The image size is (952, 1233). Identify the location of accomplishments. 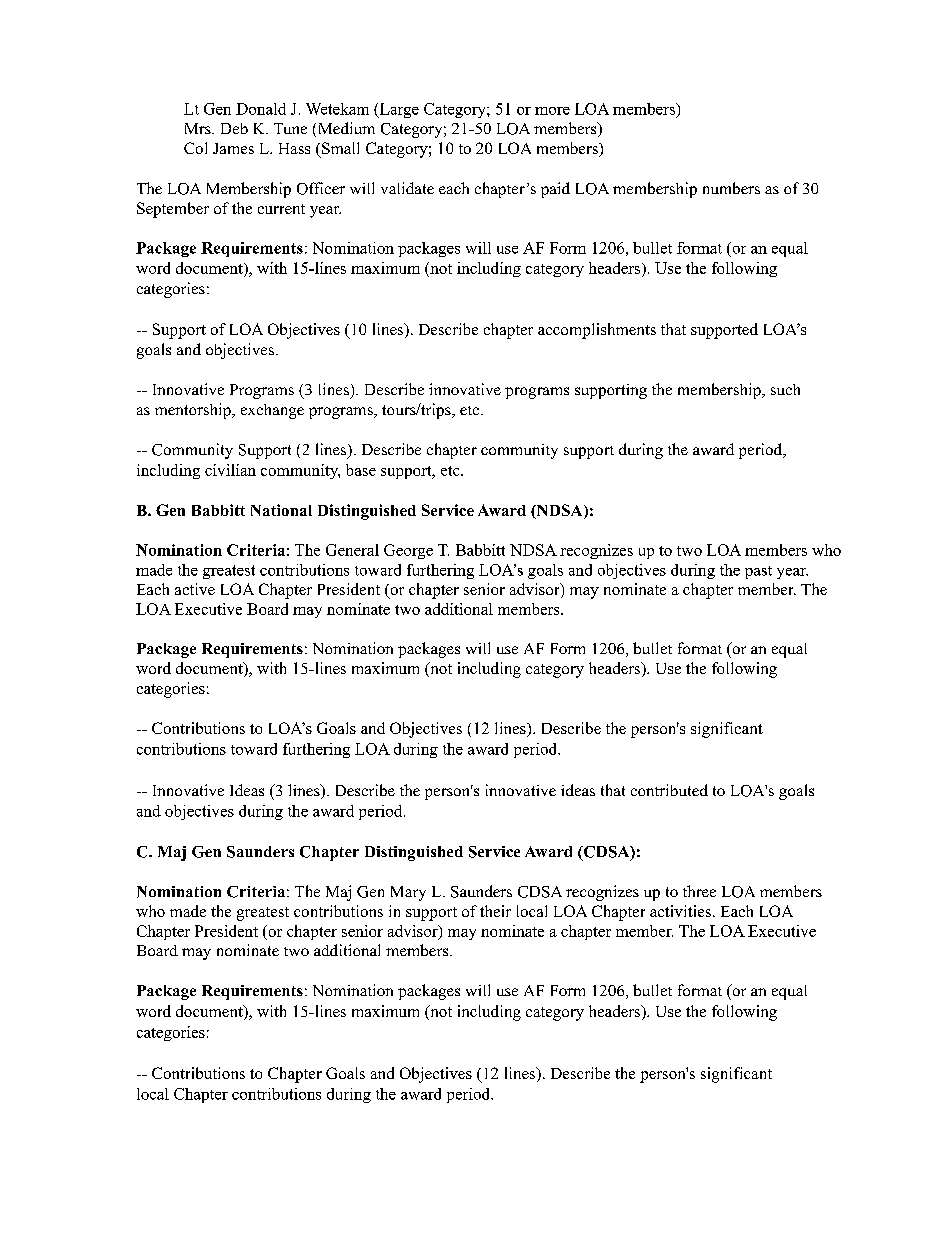
(597, 331).
